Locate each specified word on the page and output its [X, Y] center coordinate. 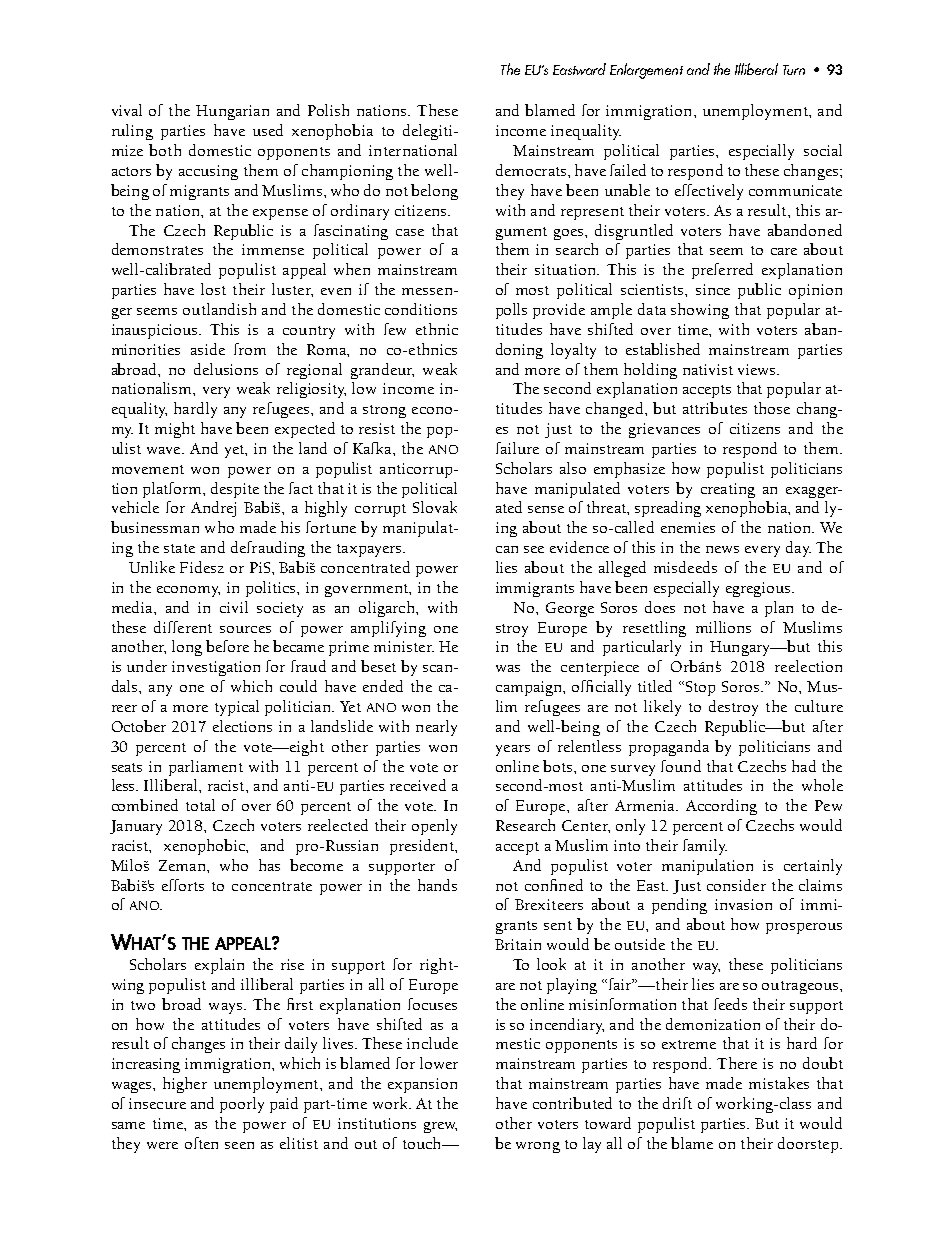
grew [440, 1127]
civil [234, 607]
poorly [242, 1105]
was [508, 668]
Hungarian [232, 112]
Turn [794, 70]
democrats [532, 170]
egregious [759, 589]
